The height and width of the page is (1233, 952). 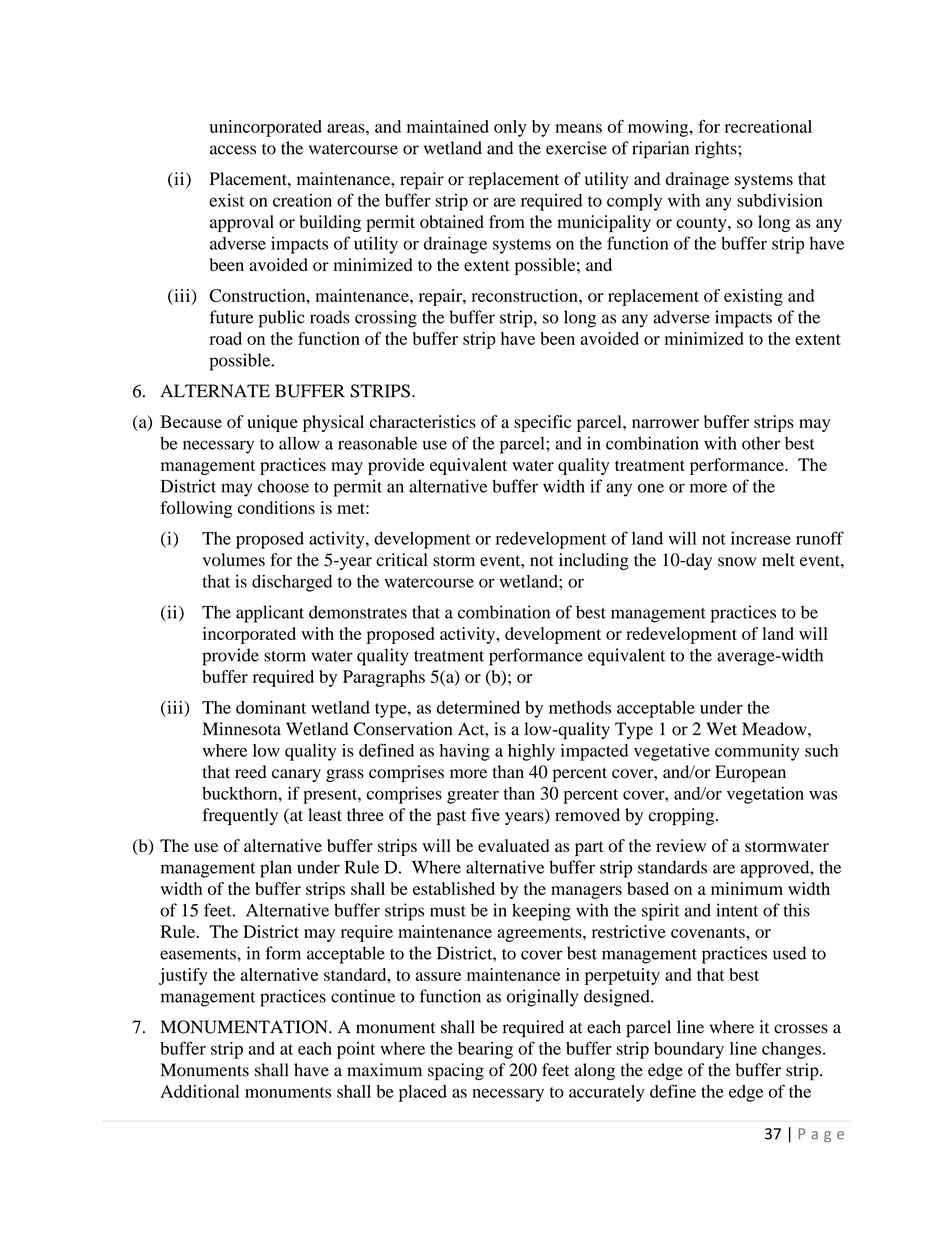 What do you see at coordinates (510, 128) in the page?
I see `only` at bounding box center [510, 128].
